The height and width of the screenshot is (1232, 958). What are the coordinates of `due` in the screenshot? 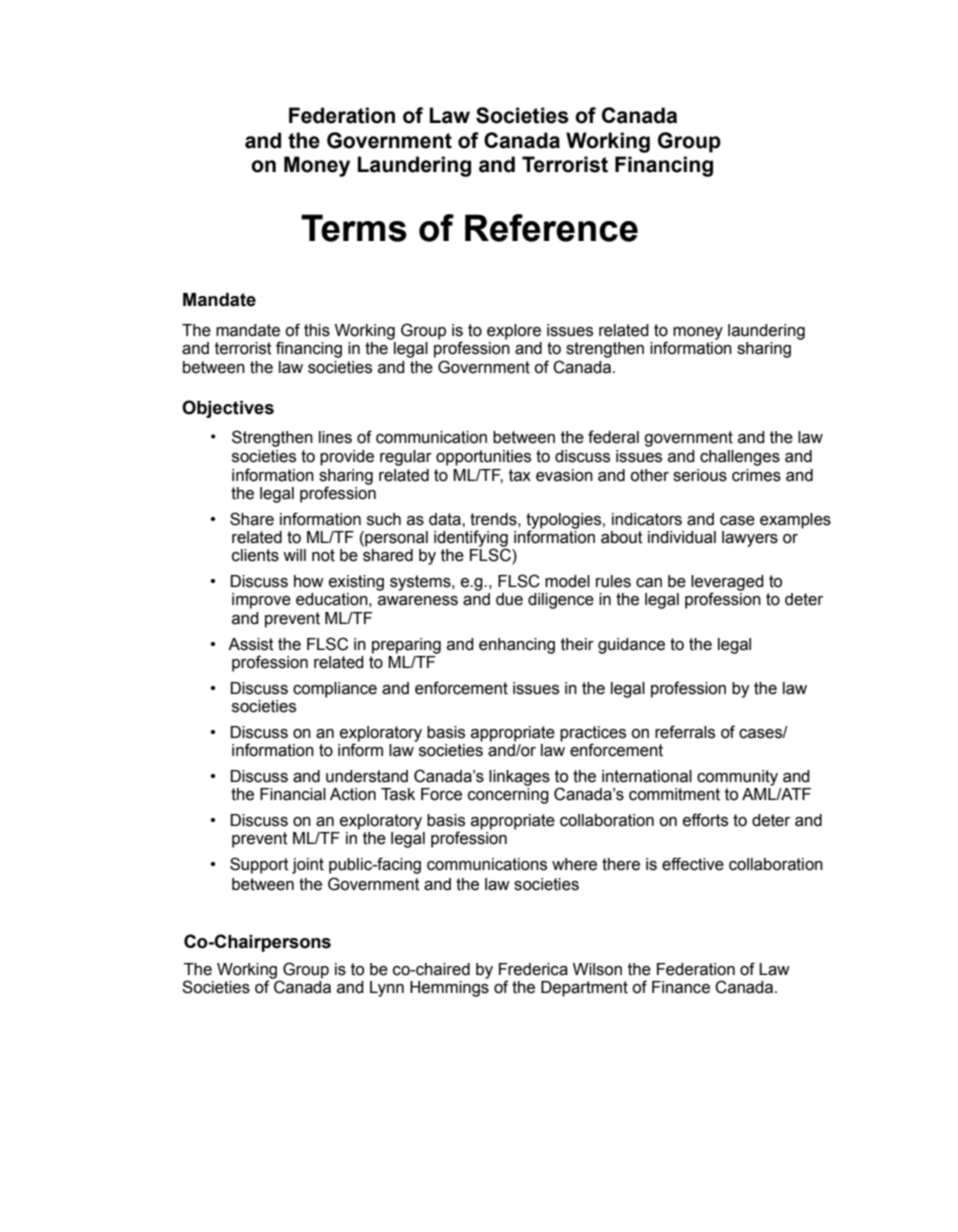 It's located at (509, 599).
